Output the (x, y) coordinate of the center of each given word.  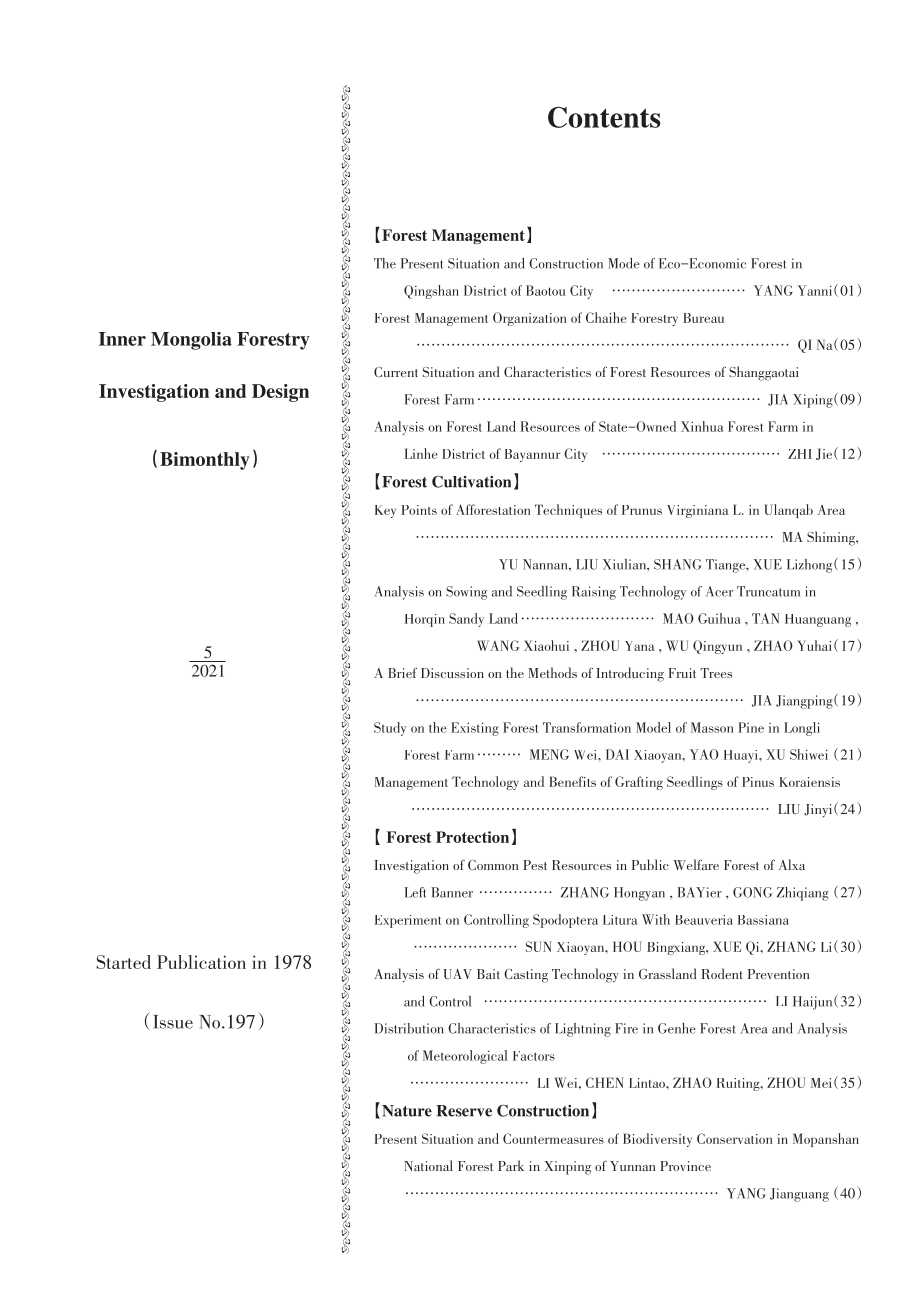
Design (280, 393)
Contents (604, 117)
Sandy (466, 620)
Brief (402, 673)
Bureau (703, 318)
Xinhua (702, 426)
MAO (678, 618)
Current (396, 372)
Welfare (696, 864)
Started (123, 962)
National (428, 1165)
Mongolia (191, 341)
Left (415, 892)
